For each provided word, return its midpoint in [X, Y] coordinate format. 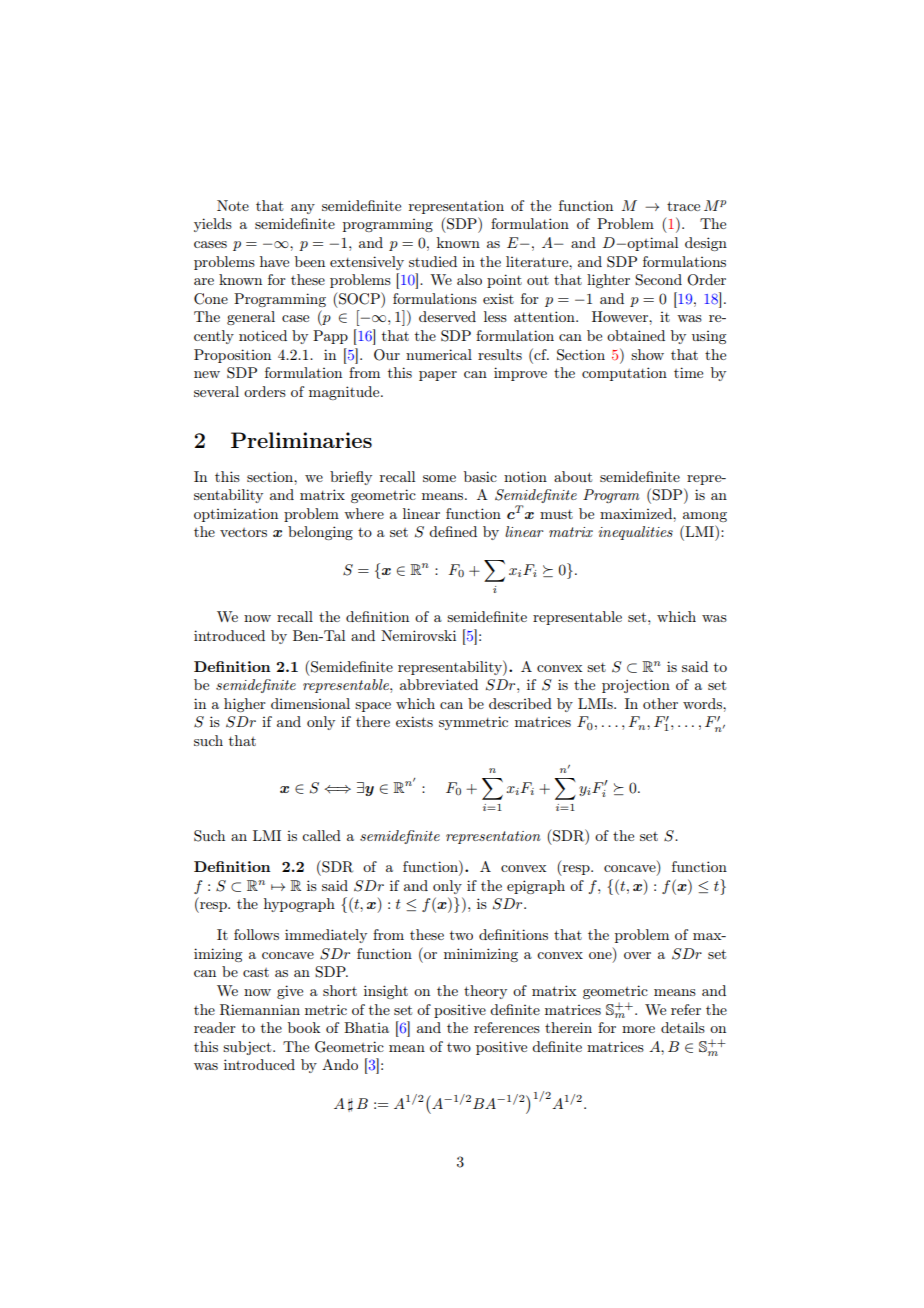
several [216, 391]
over [637, 955]
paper [438, 376]
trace [683, 206]
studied [433, 261]
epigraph [536, 887]
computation [624, 374]
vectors [243, 532]
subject [248, 1048]
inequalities [635, 533]
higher [245, 705]
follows [256, 934]
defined [453, 531]
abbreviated [439, 684]
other [660, 703]
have [274, 261]
